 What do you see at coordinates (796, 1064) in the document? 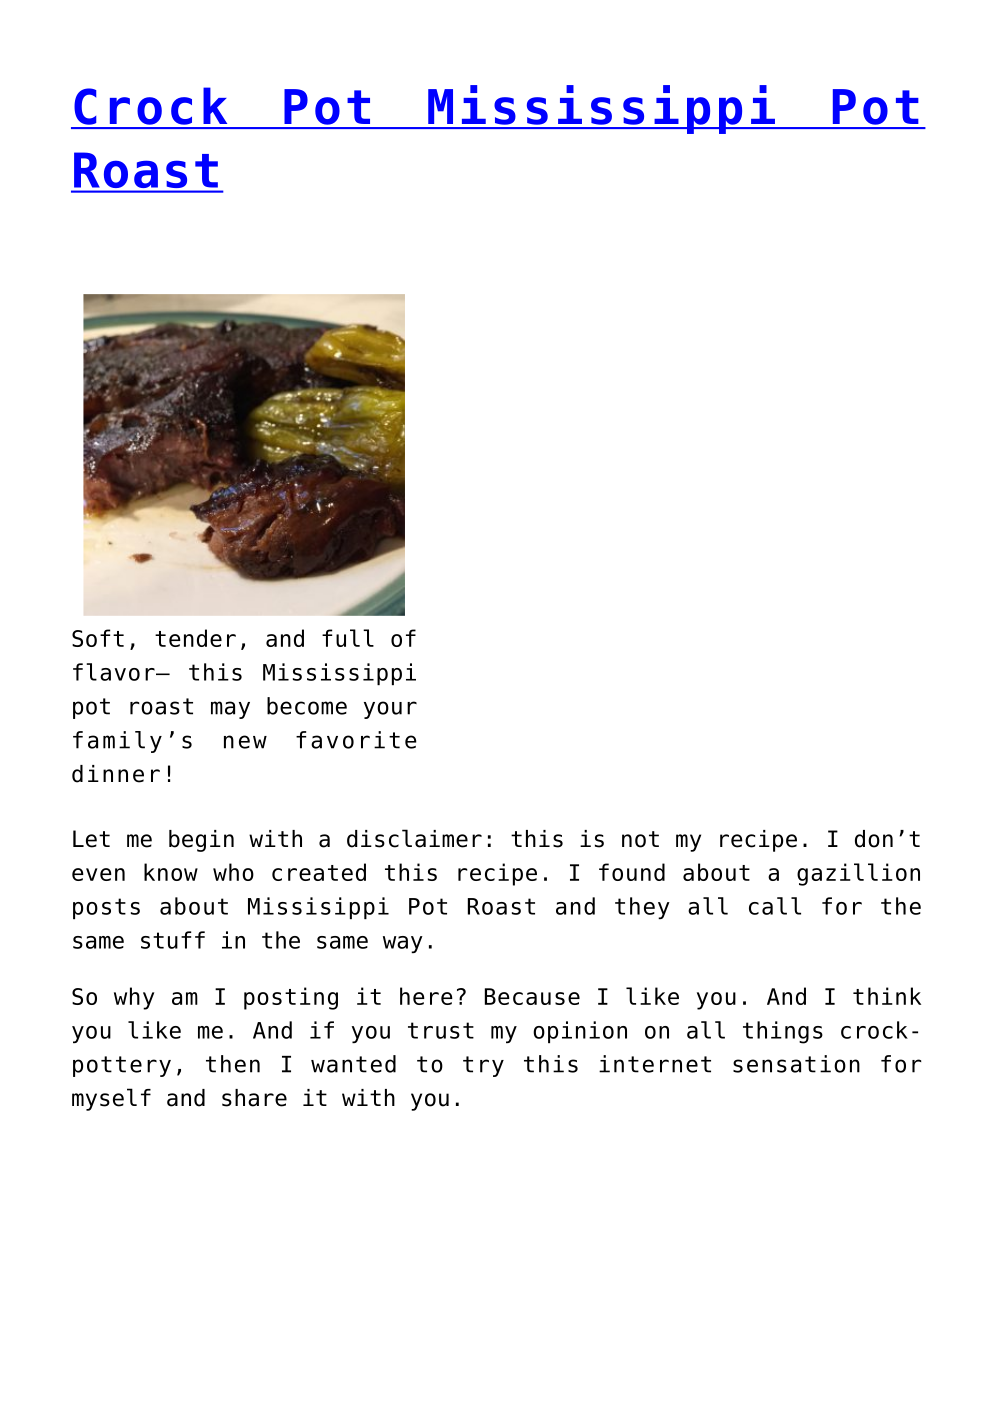
I see `sensation` at bounding box center [796, 1064].
